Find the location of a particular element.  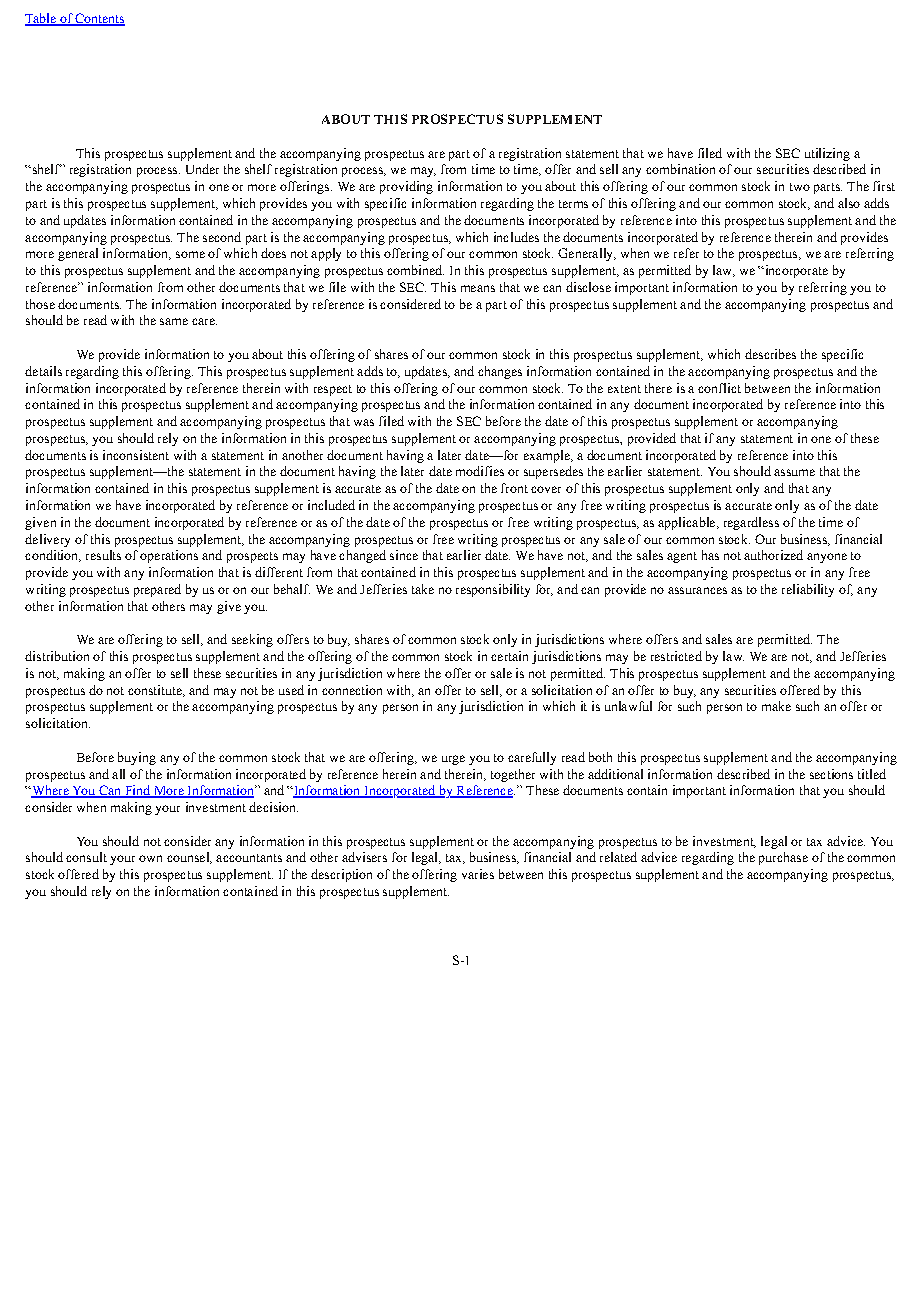

varies is located at coordinates (478, 874).
